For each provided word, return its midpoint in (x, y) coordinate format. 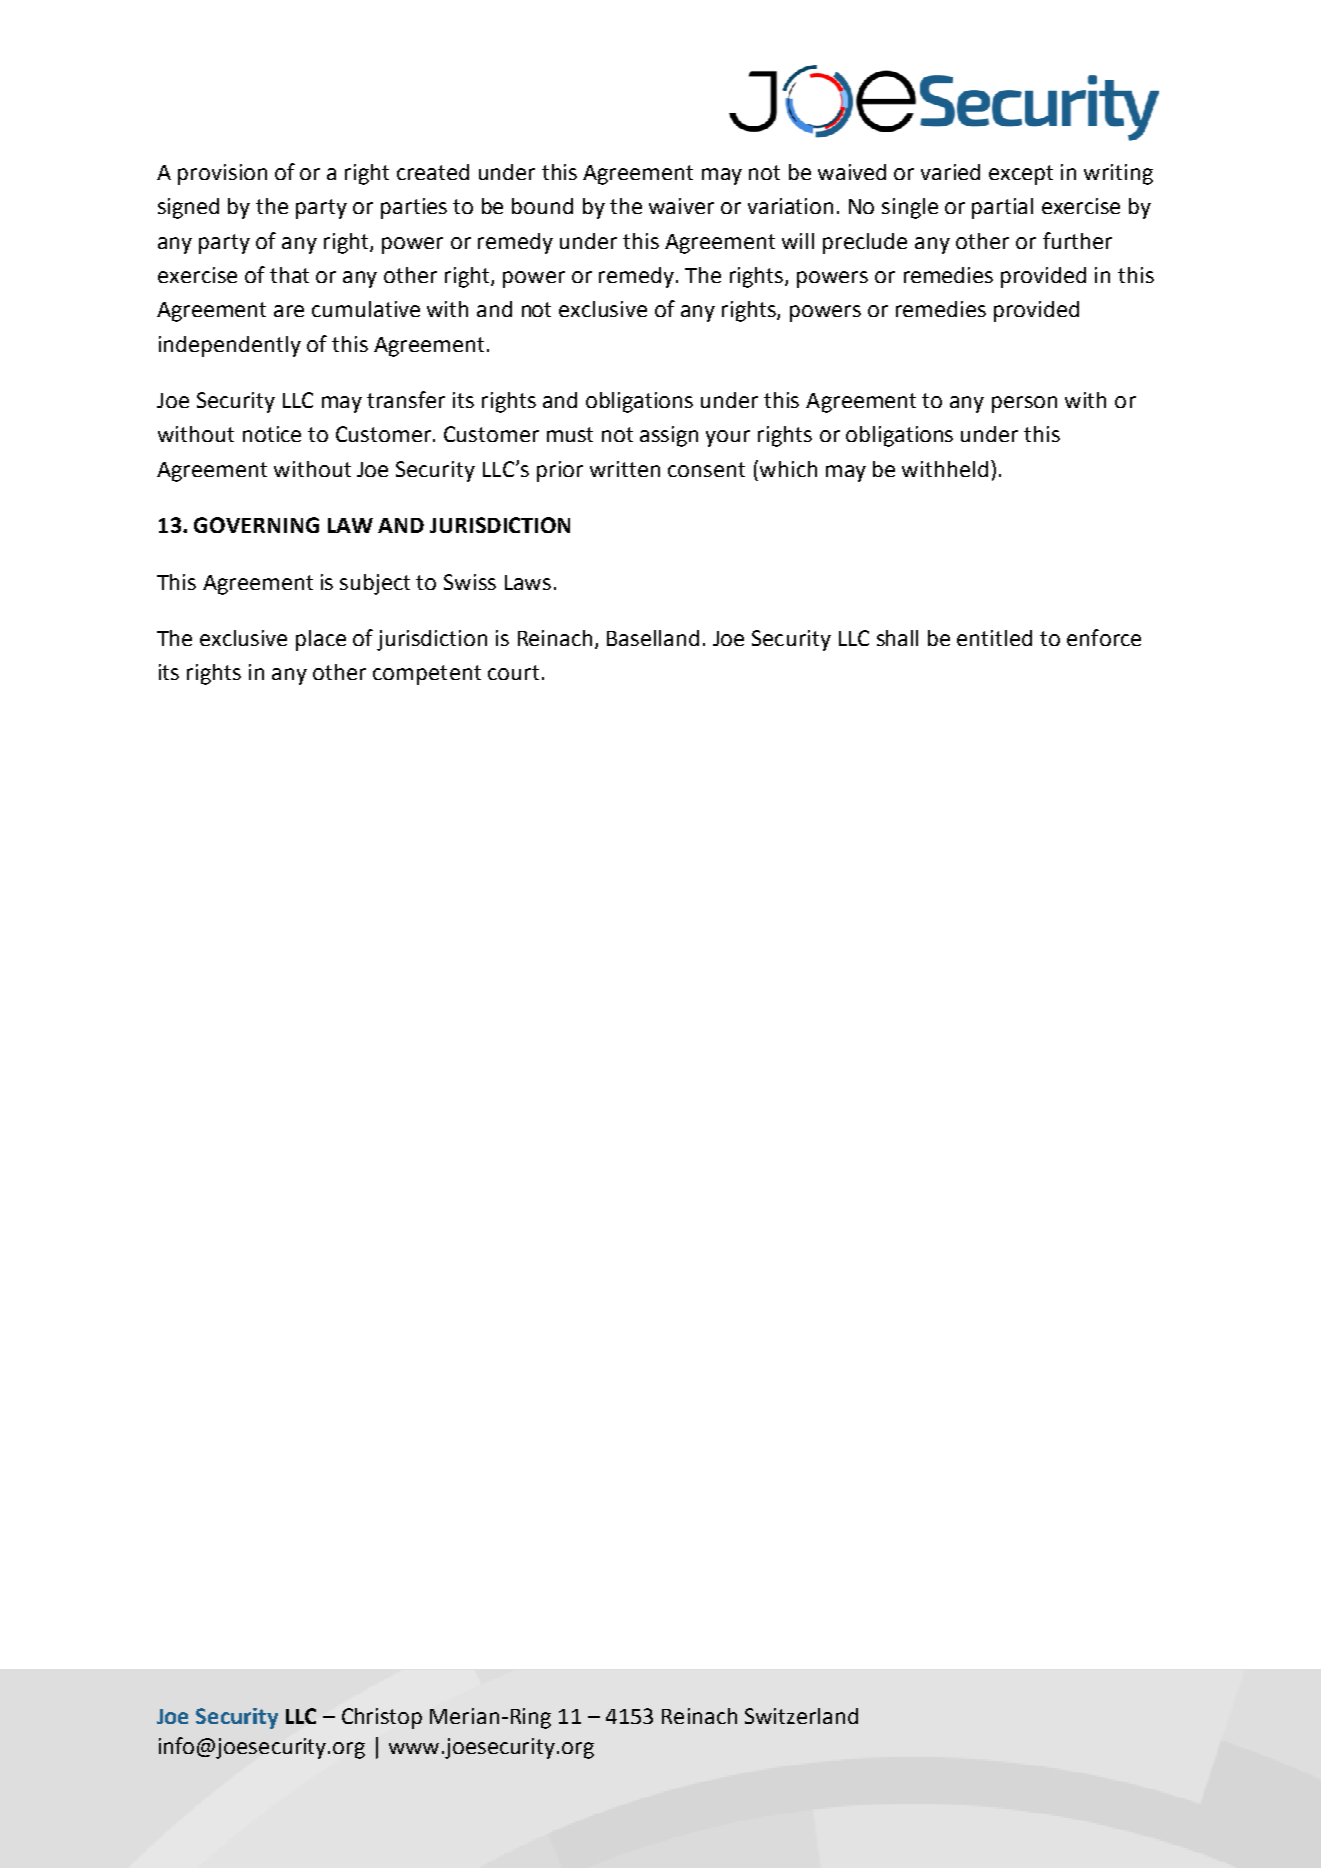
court (513, 672)
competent (427, 675)
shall (897, 638)
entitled (994, 638)
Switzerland (801, 1716)
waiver (681, 206)
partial (1002, 208)
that (289, 275)
